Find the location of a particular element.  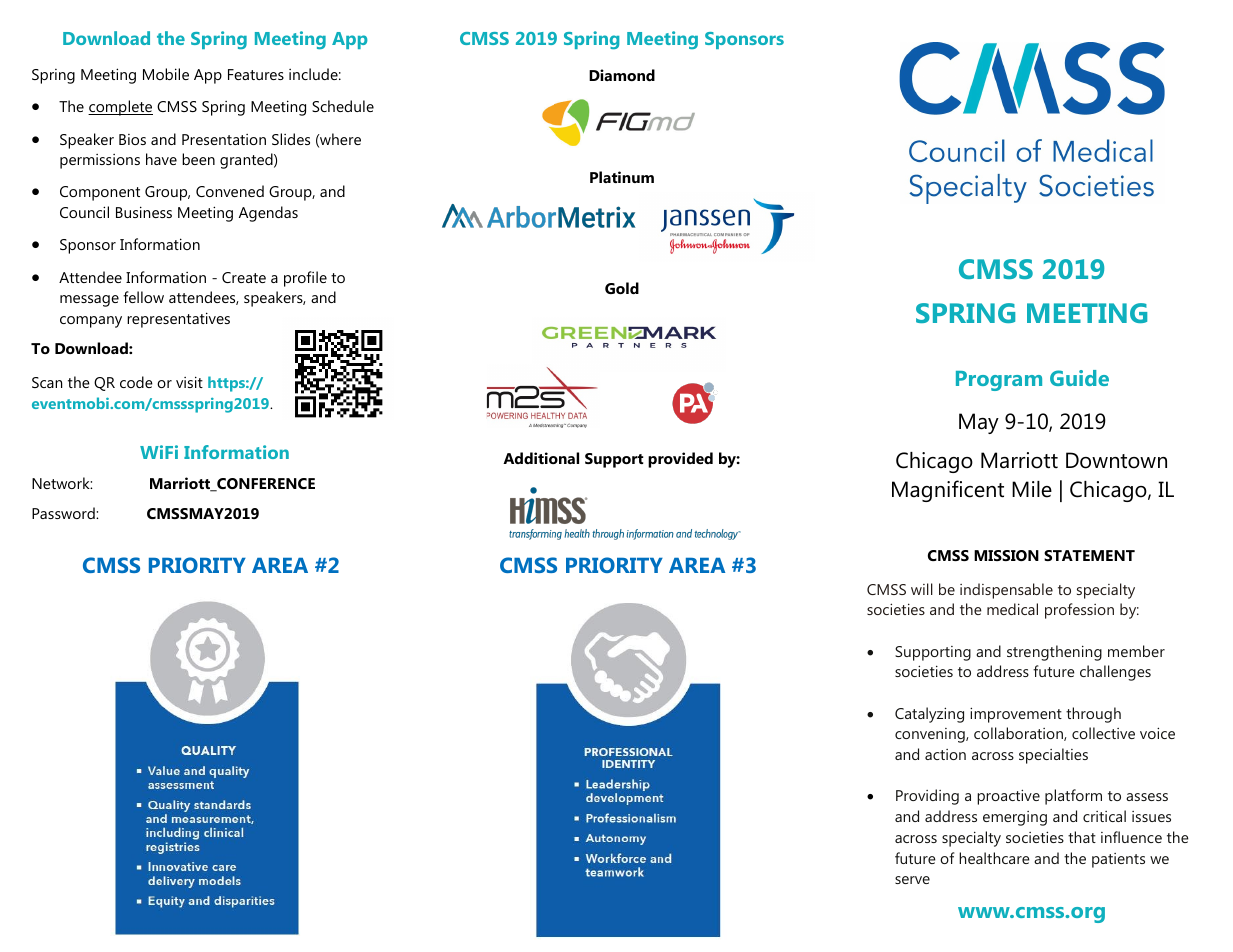

Additional is located at coordinates (541, 458).
